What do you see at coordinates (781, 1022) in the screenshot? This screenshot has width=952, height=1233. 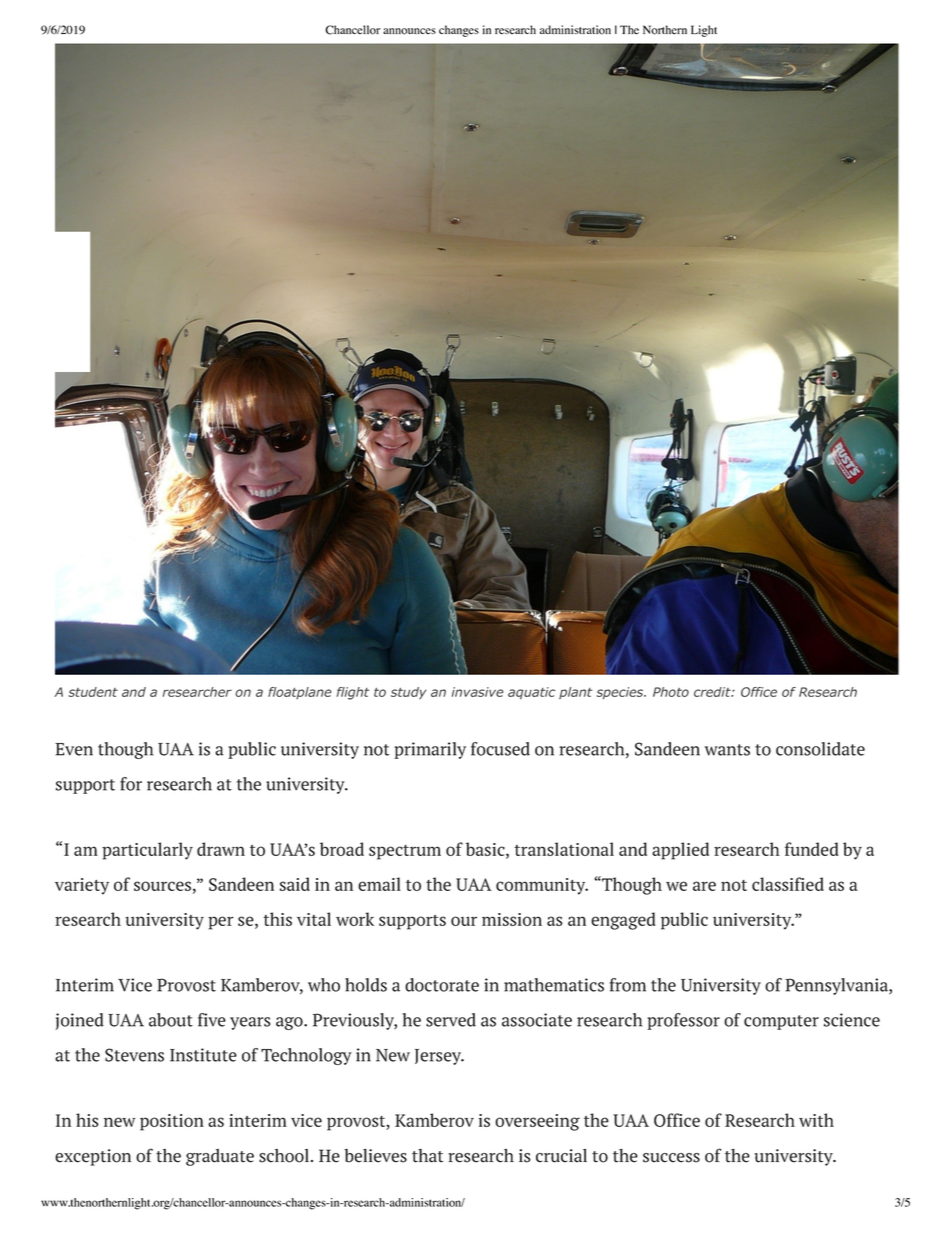 I see `computer` at bounding box center [781, 1022].
